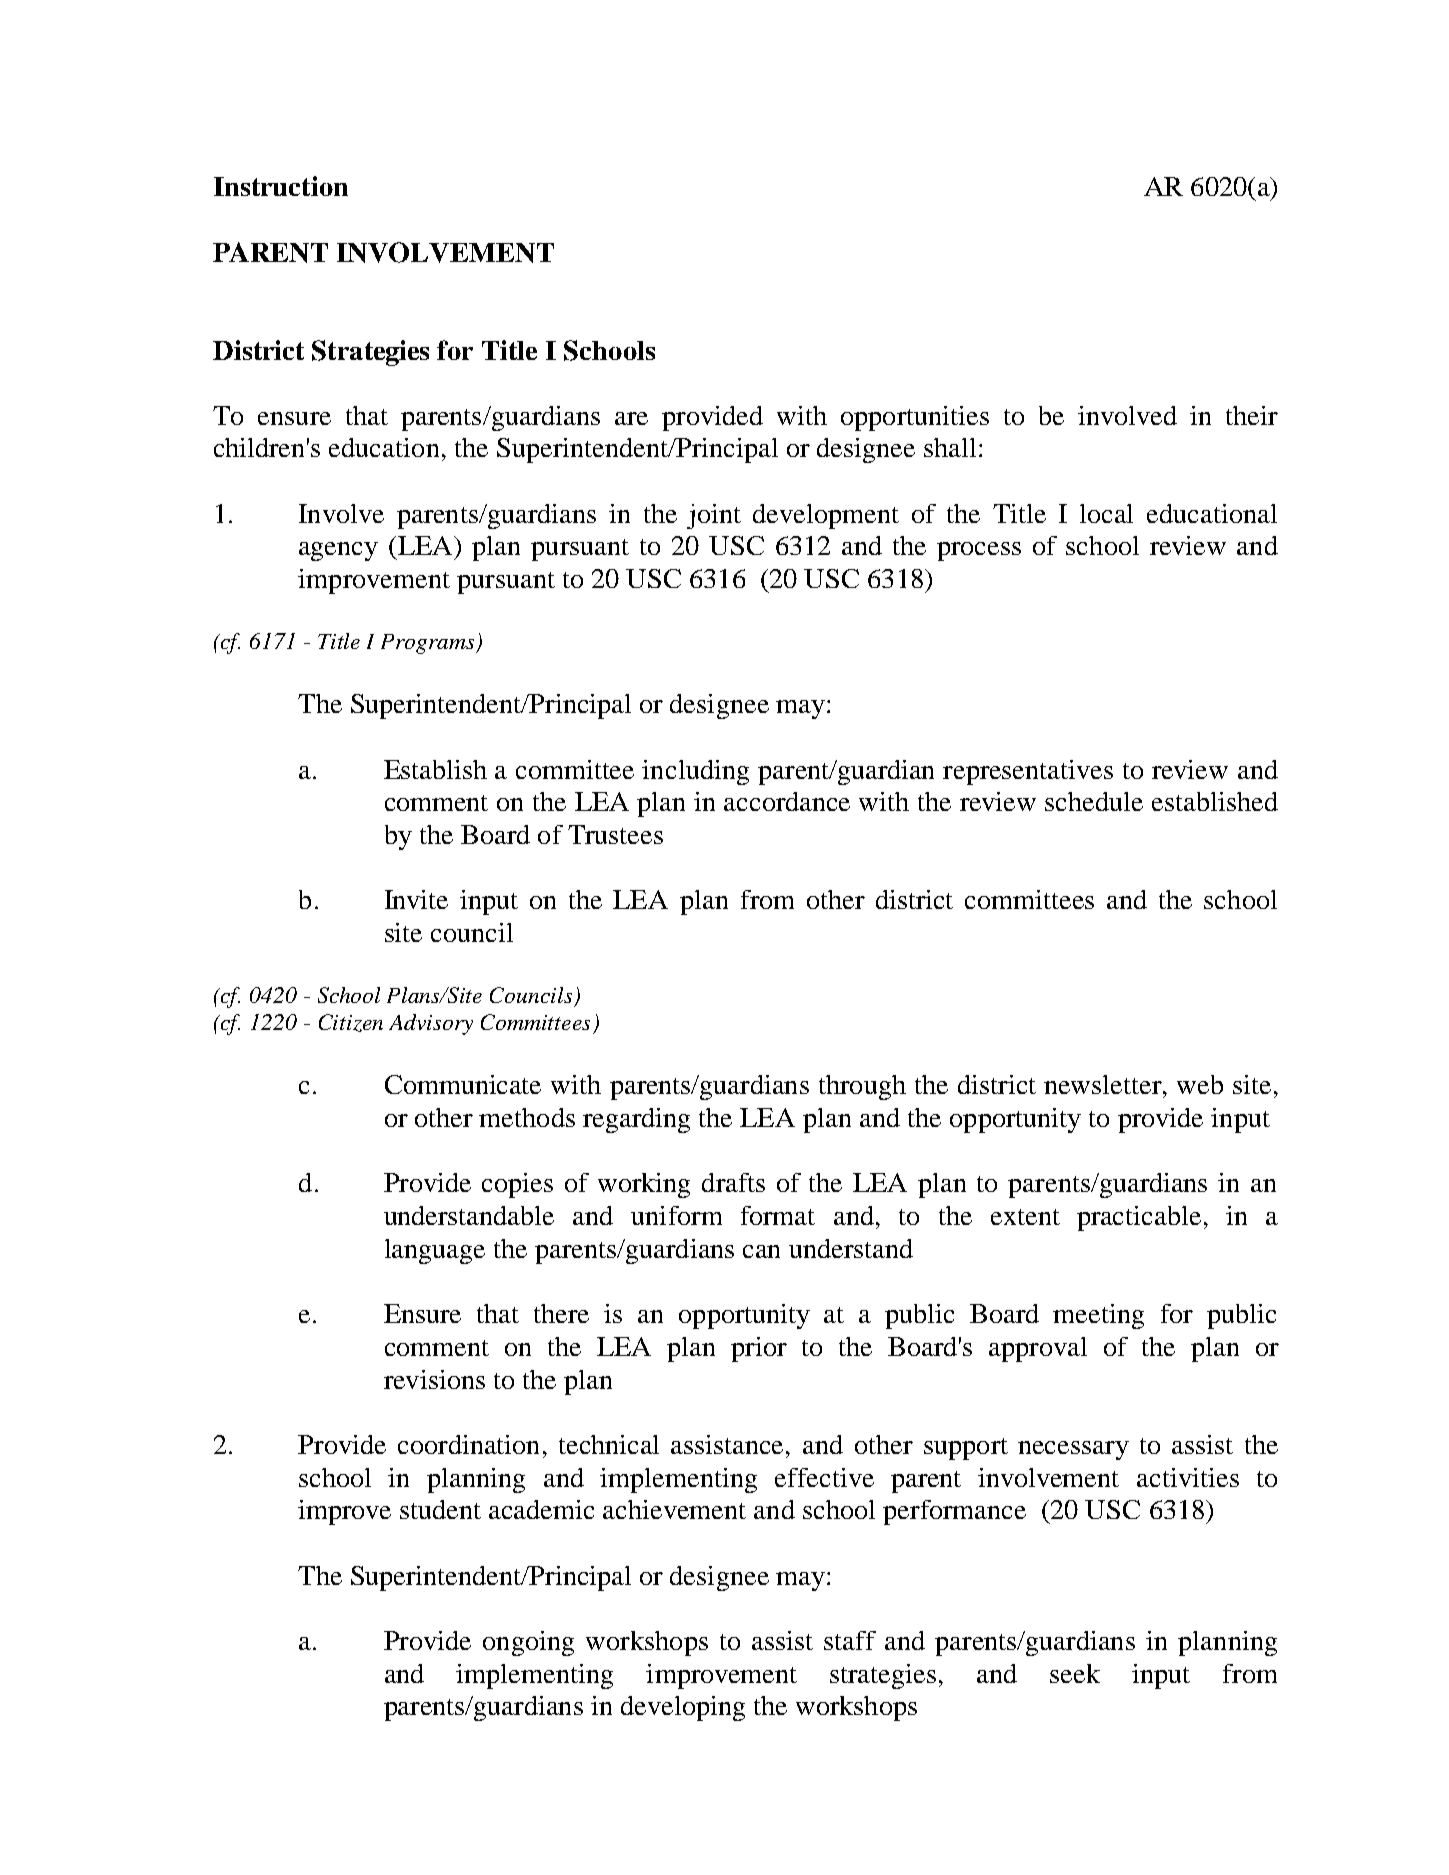 This document has height=1875, width=1449. I want to click on newsletter, so click(1104, 1084).
